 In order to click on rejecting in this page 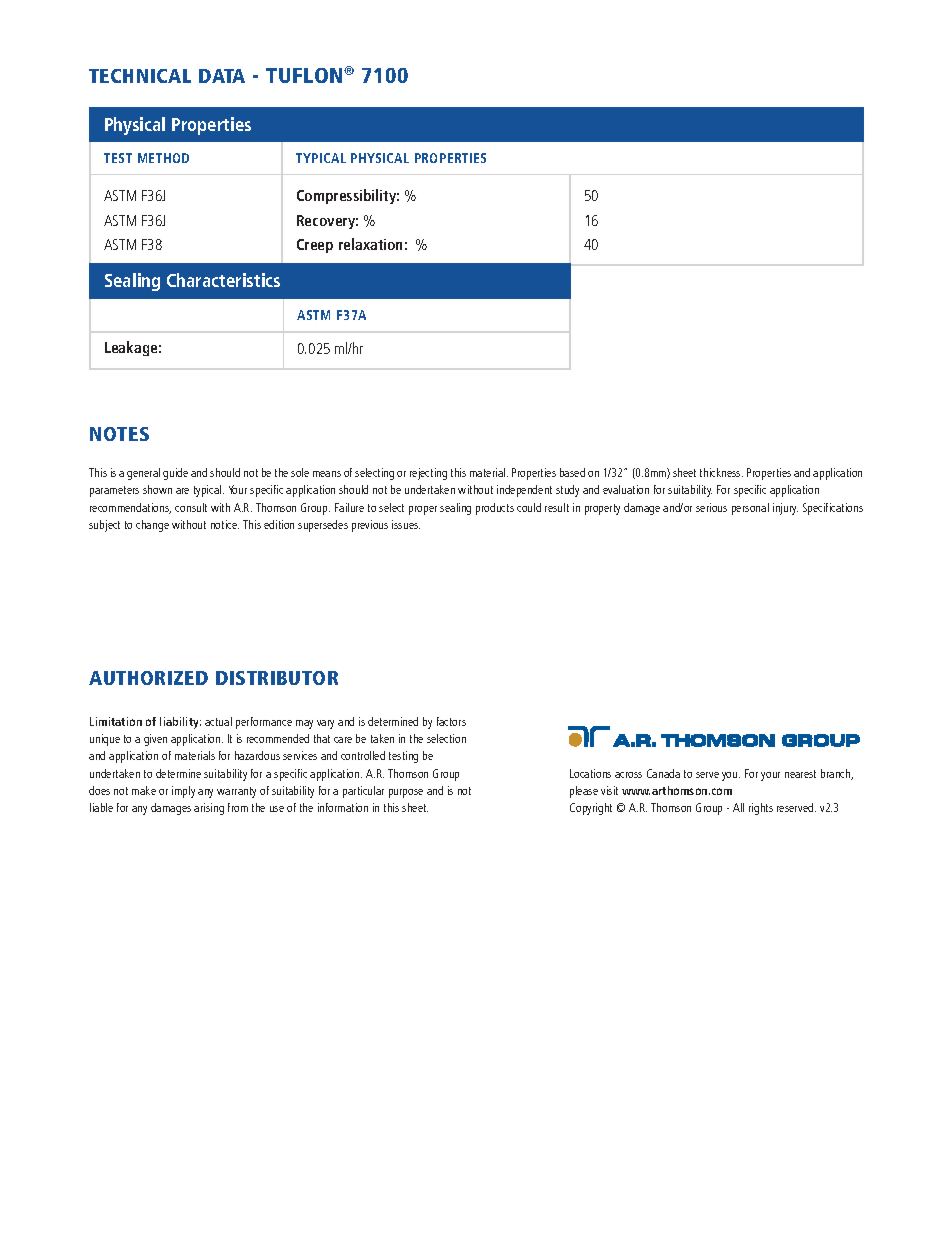, I will do `click(428, 474)`.
